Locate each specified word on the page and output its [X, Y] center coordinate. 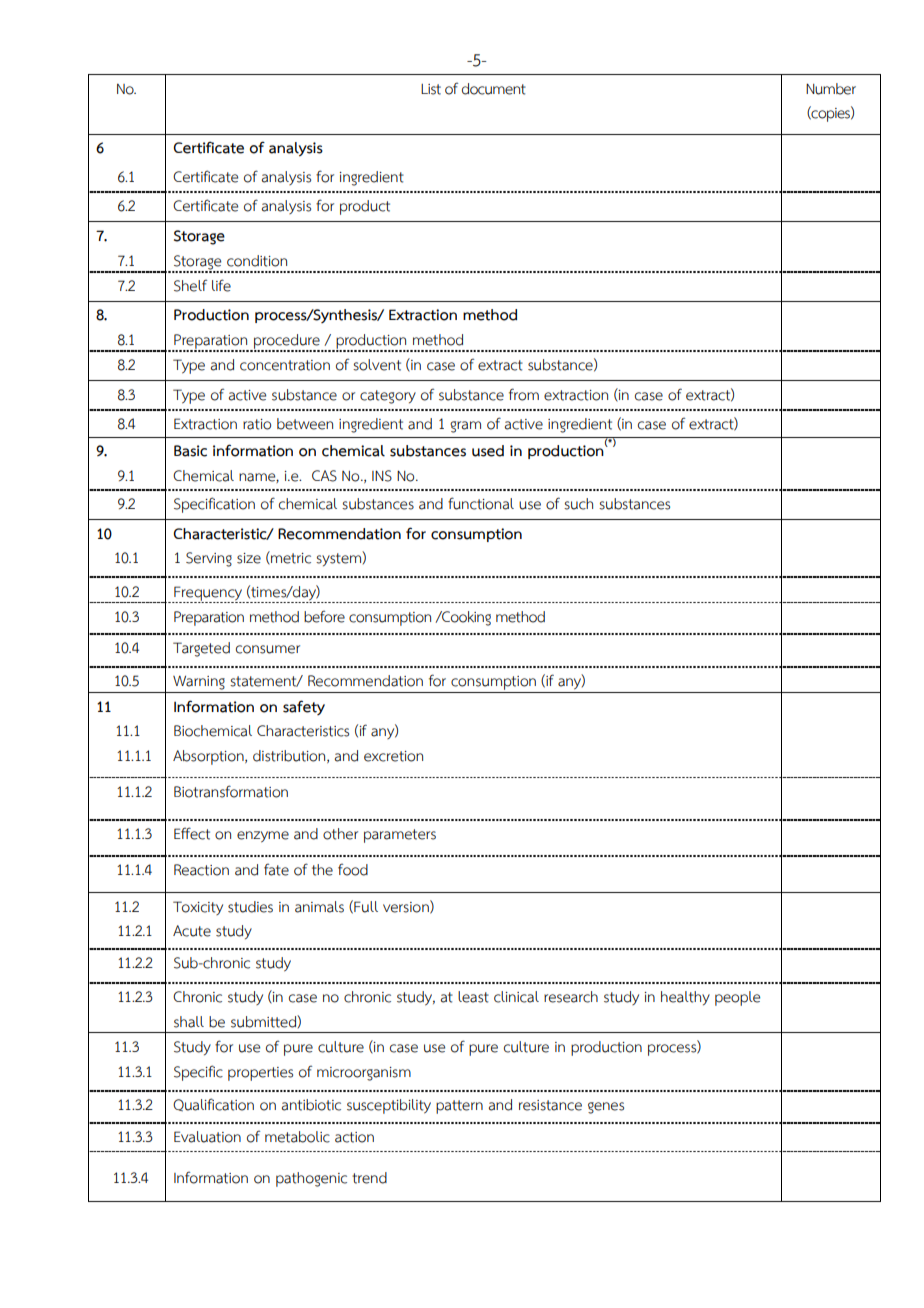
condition [257, 261]
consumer [268, 649]
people [737, 998]
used [488, 451]
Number [831, 89]
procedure [287, 342]
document [494, 89]
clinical [516, 997]
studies [250, 907]
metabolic [297, 1137]
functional [481, 503]
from [524, 394]
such [578, 504]
